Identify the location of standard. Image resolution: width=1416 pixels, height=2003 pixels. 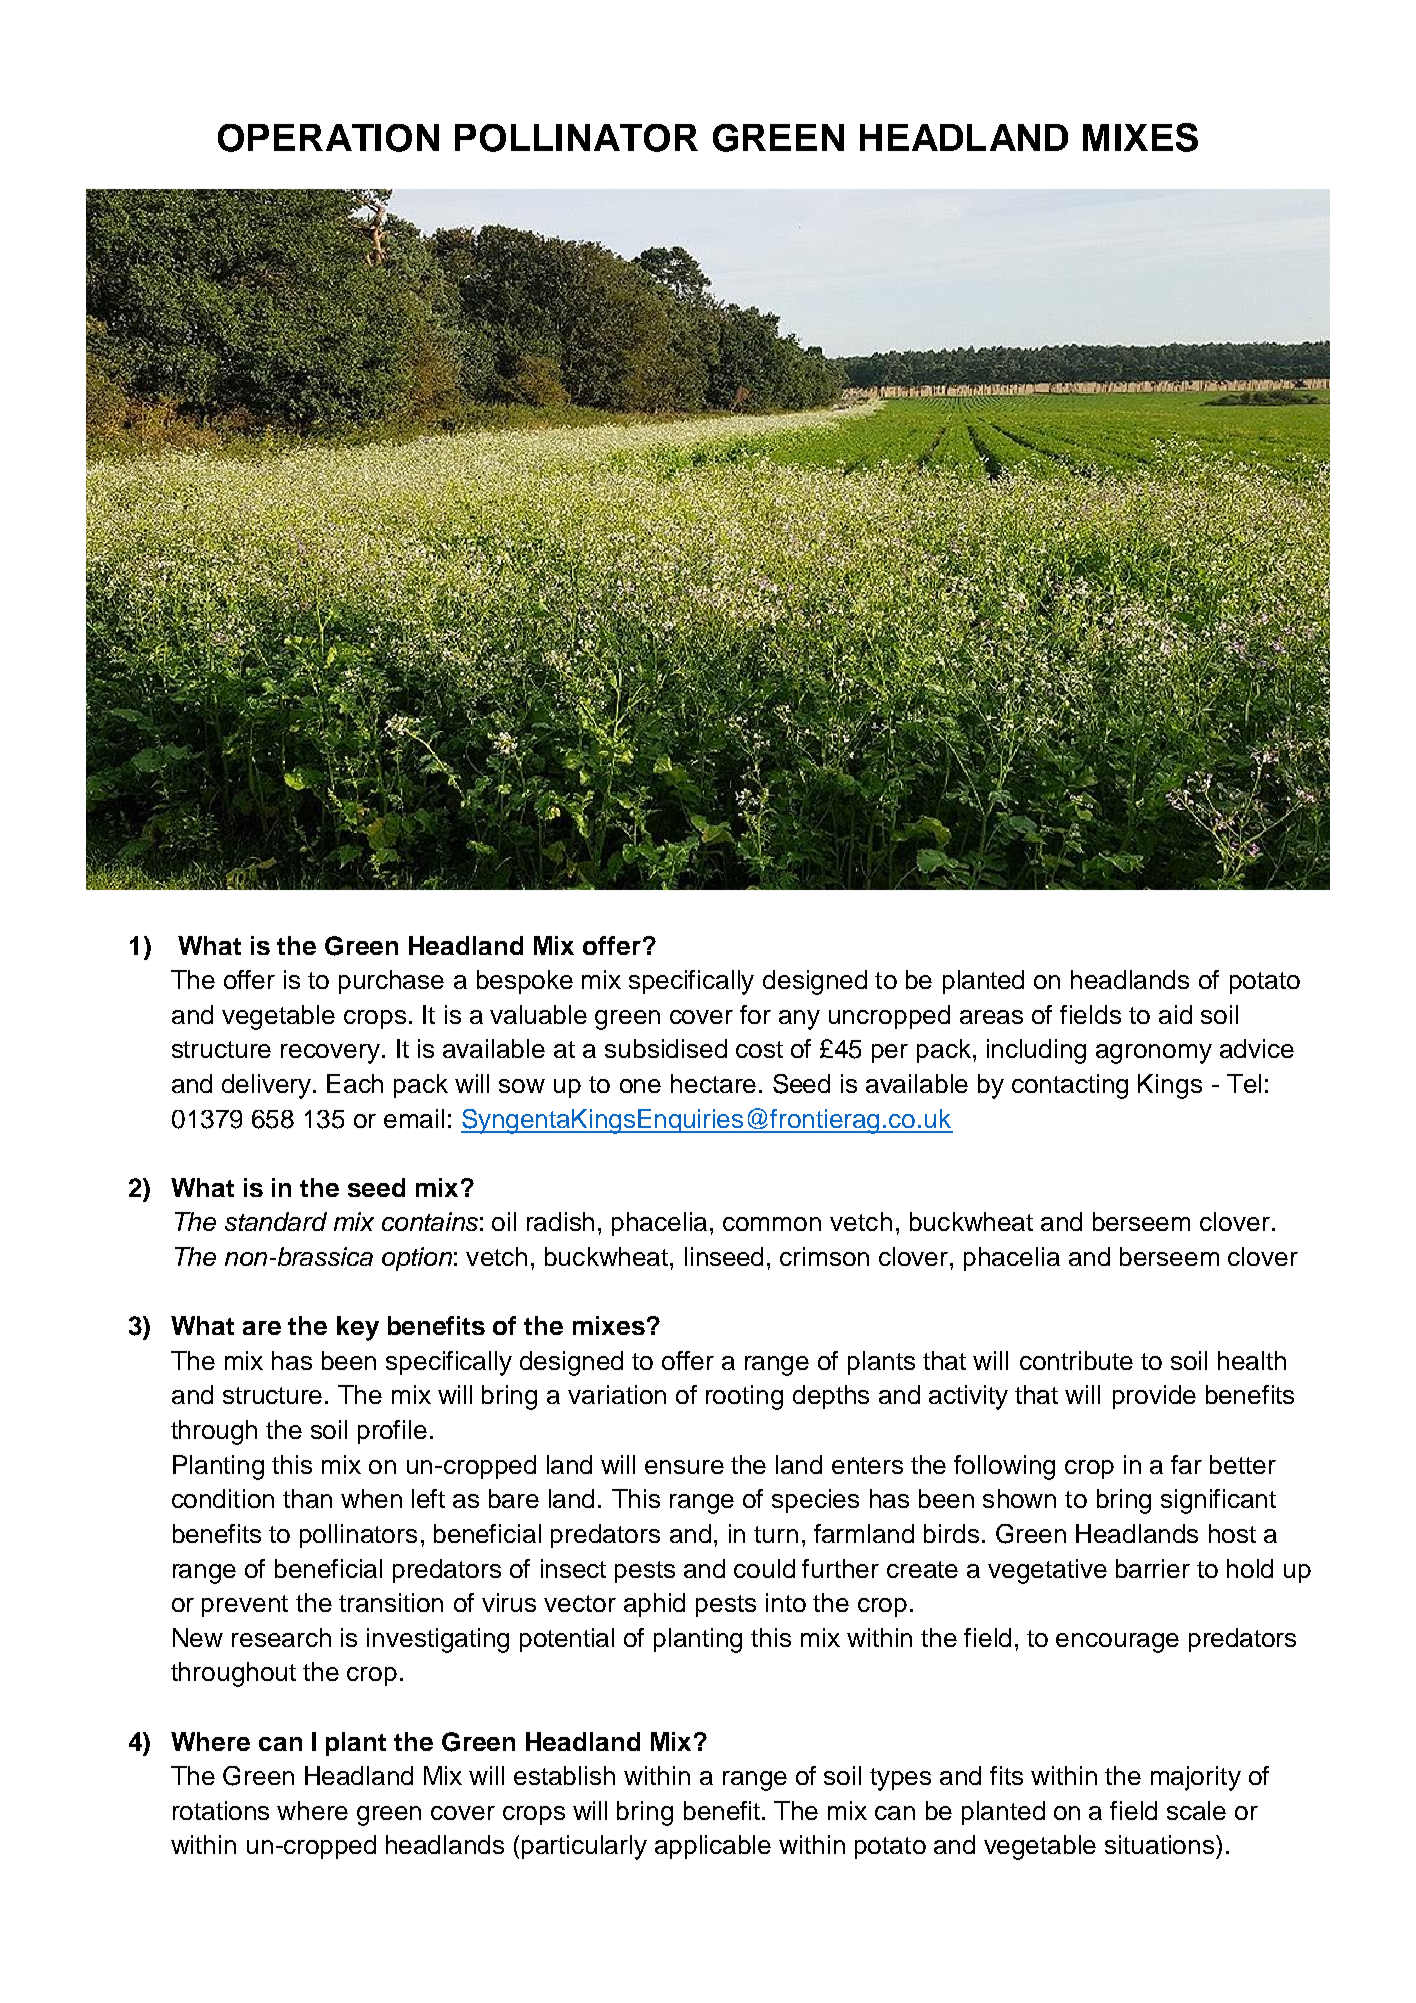
(276, 1221).
